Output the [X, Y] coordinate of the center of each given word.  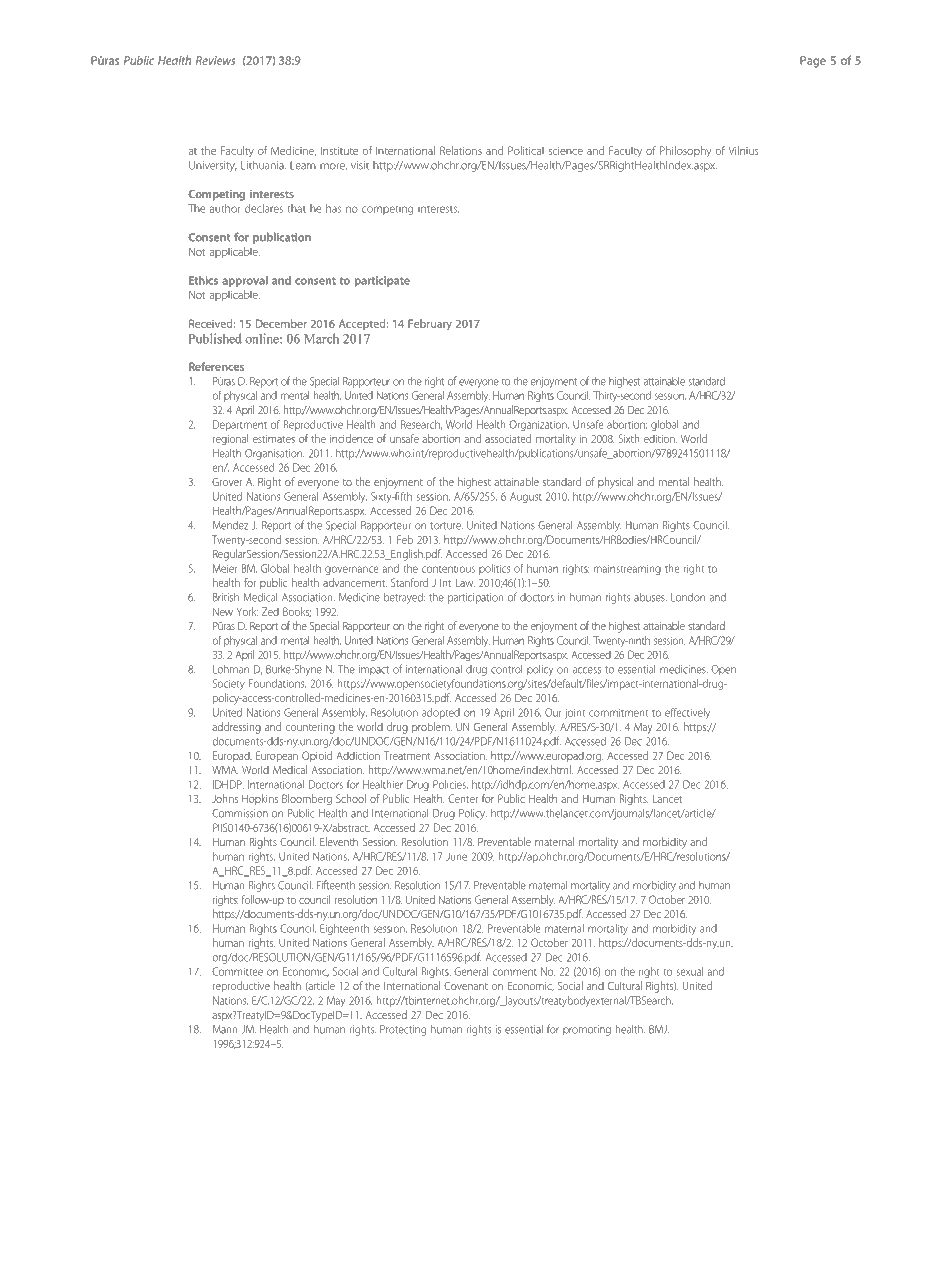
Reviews [215, 60]
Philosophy [685, 151]
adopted [441, 713]
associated [508, 438]
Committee [237, 971]
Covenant [466, 986]
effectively [687, 713]
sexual [690, 971]
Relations [461, 150]
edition [660, 438]
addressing [236, 728]
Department [240, 425]
